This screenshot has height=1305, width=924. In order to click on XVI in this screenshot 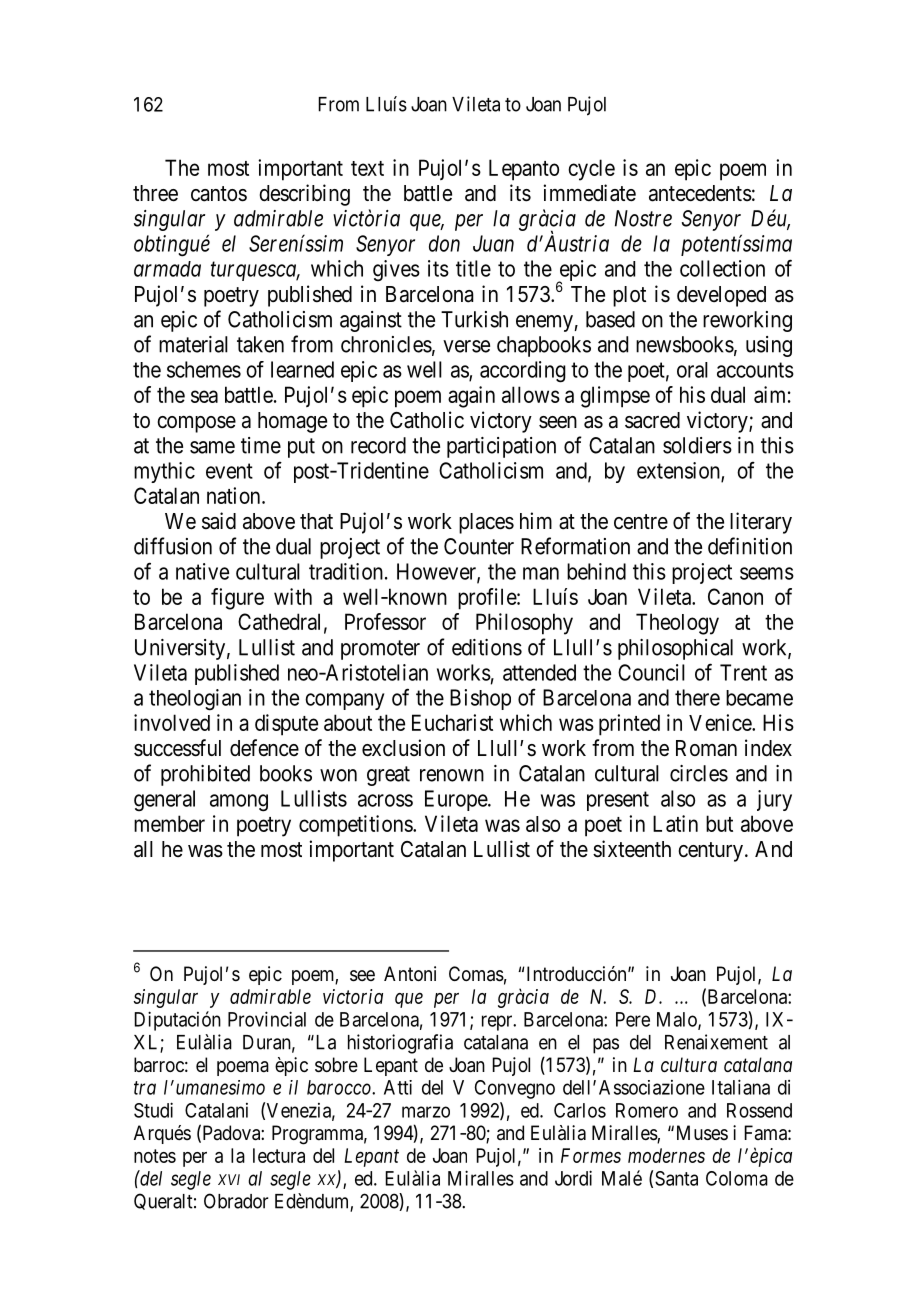, I will do `click(229, 1179)`.
